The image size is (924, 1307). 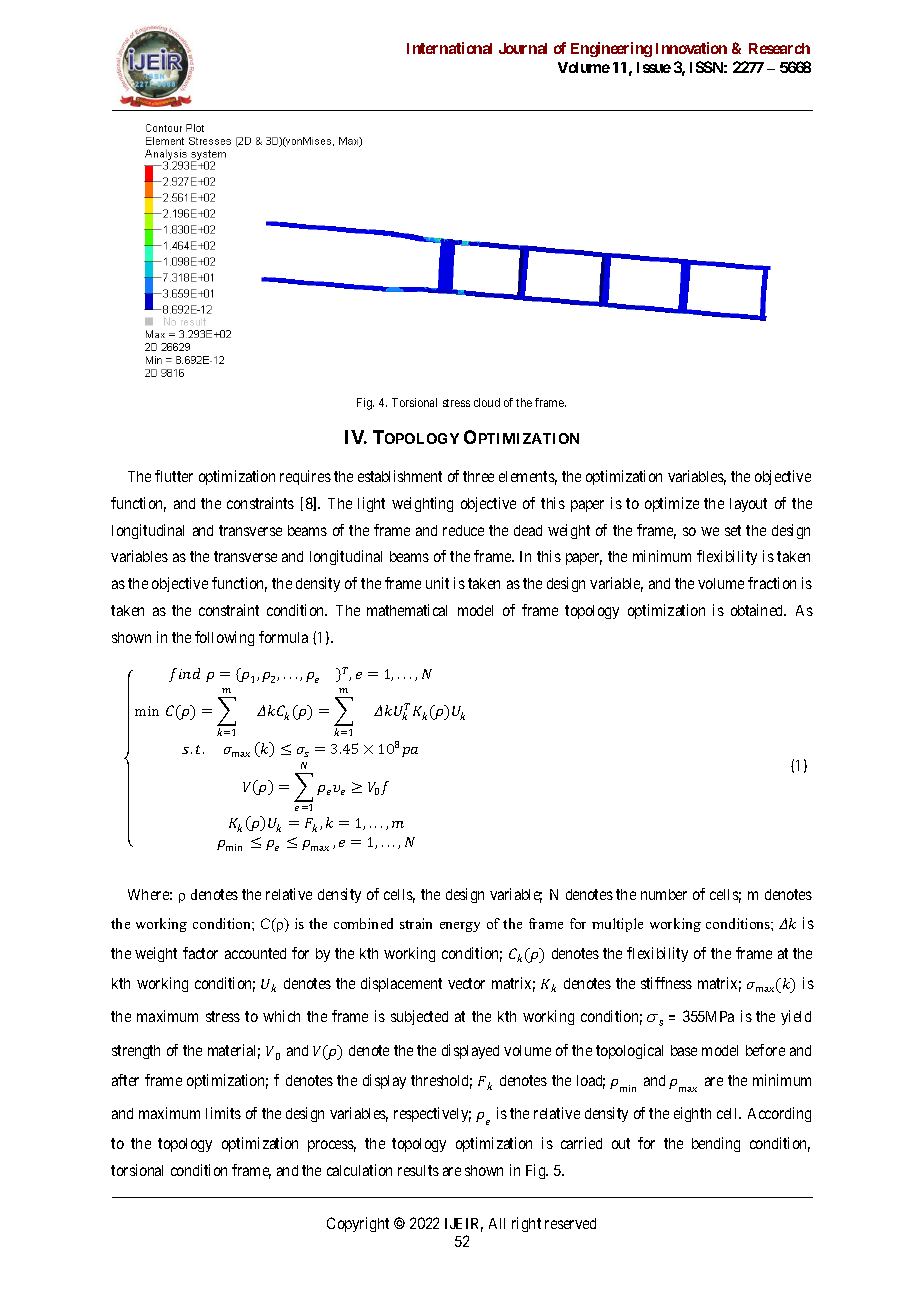 I want to click on International, so click(x=449, y=48).
